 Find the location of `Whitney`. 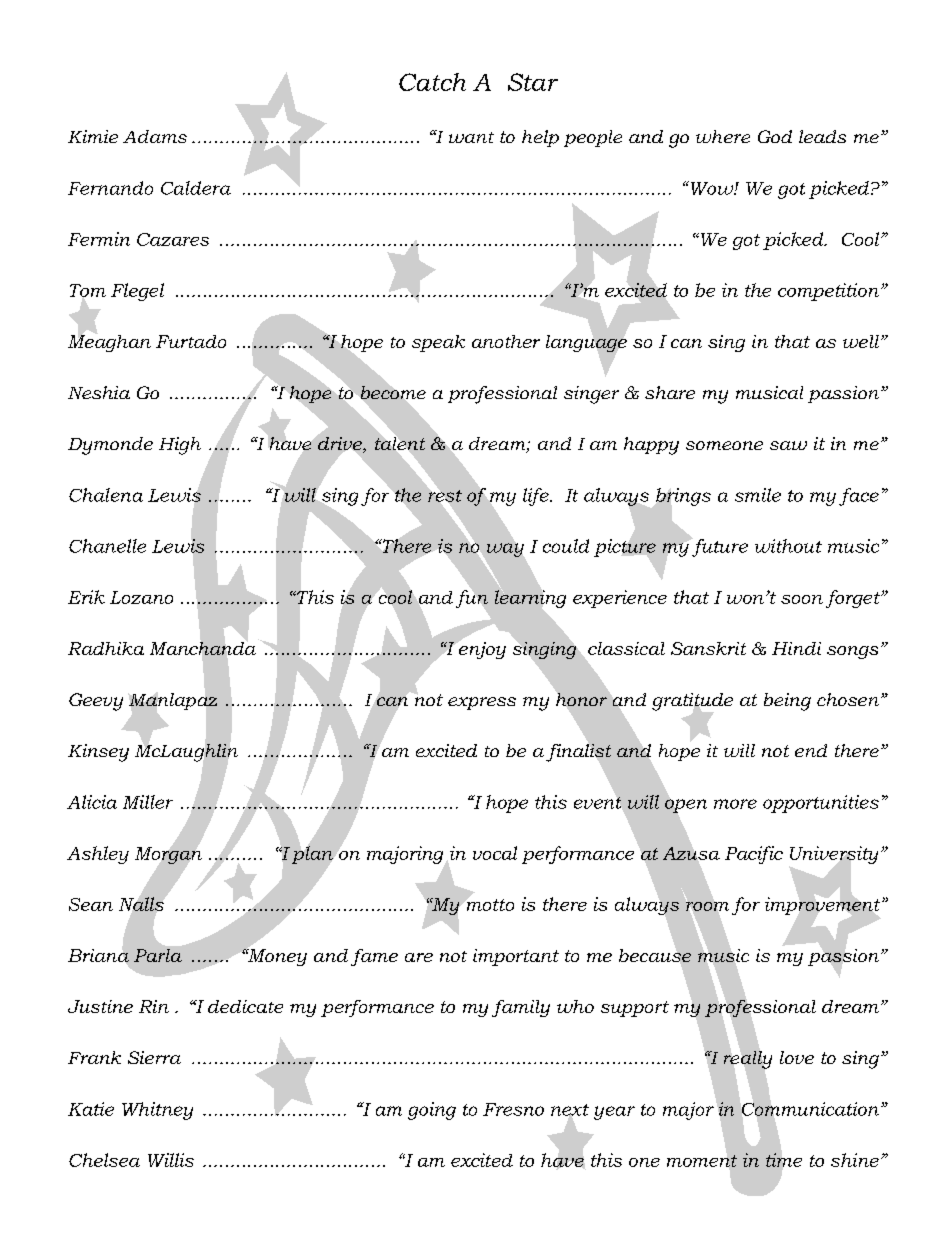

Whitney is located at coordinates (157, 1111).
